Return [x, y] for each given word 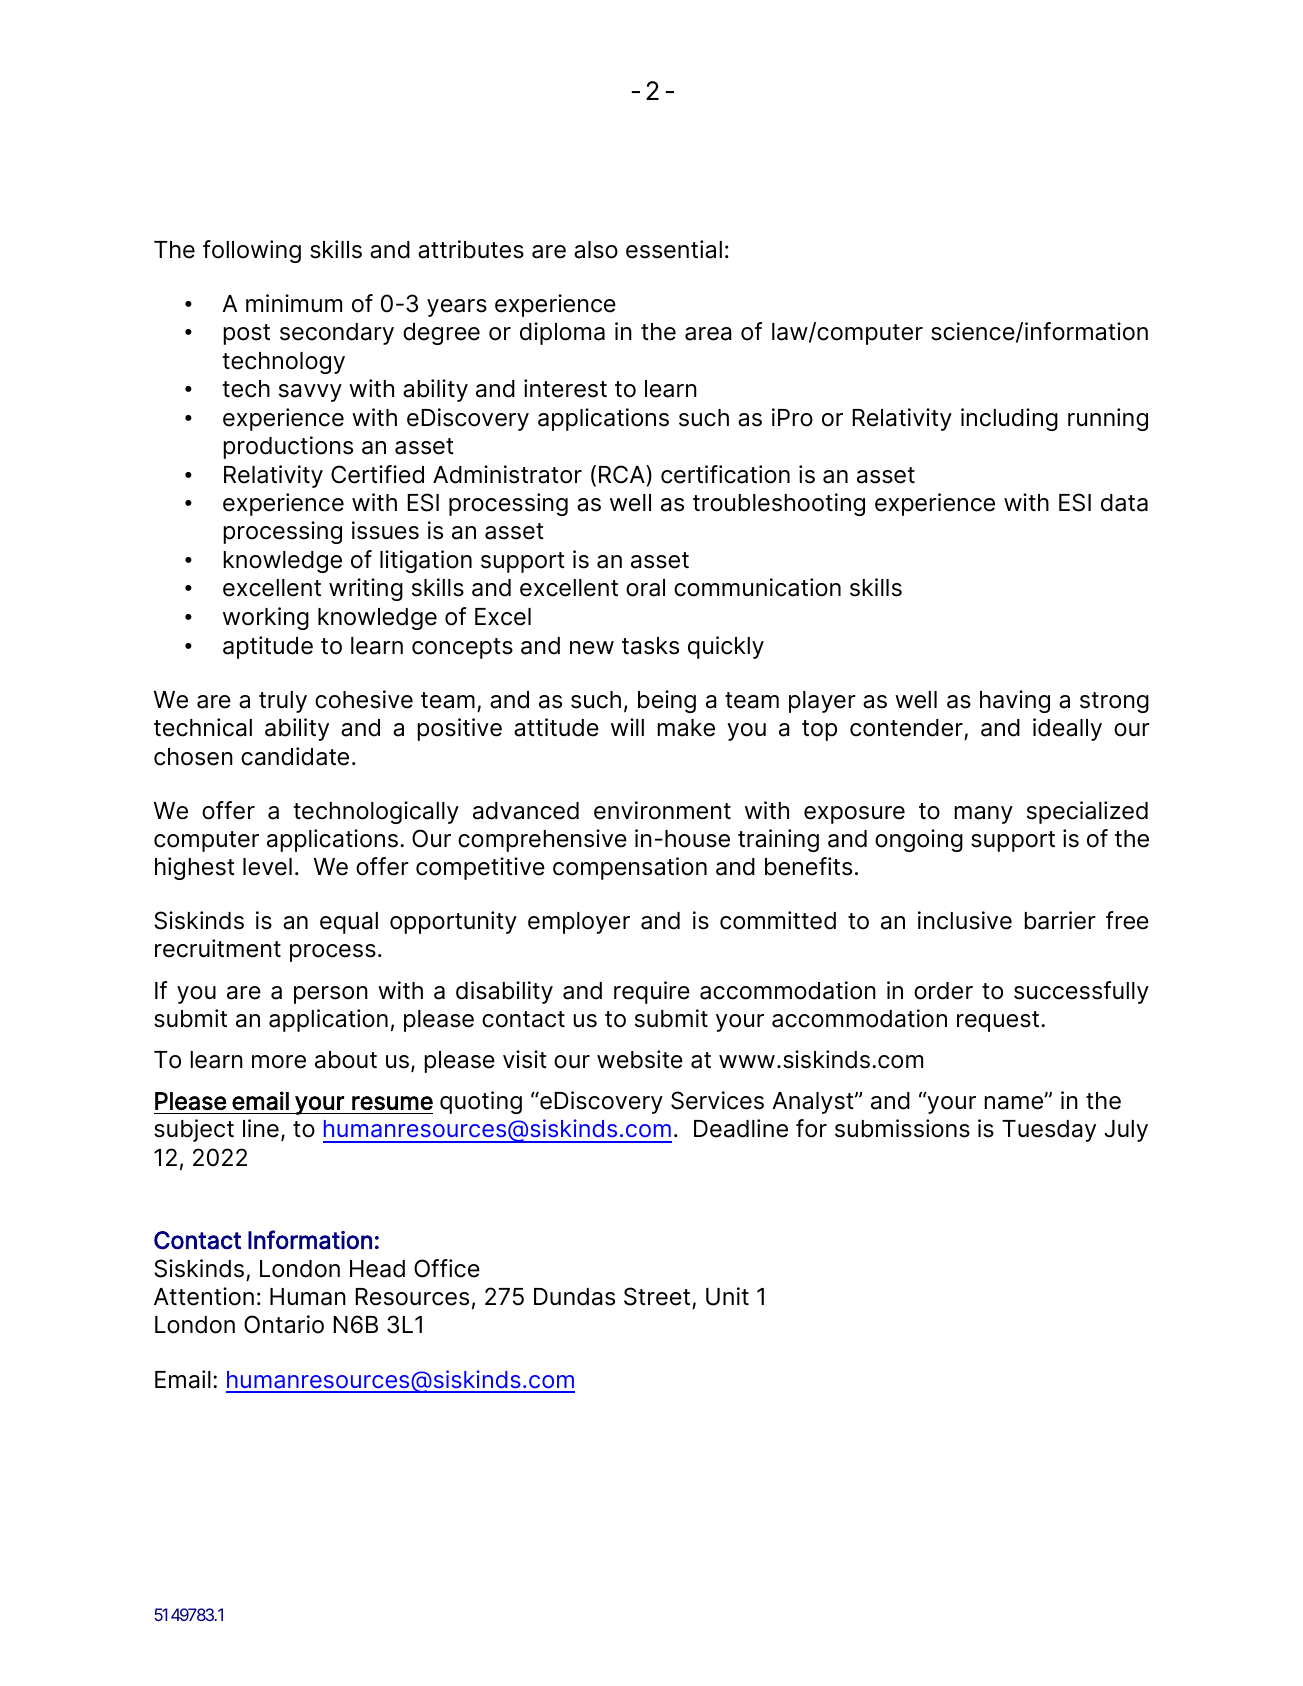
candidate [295, 756]
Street [657, 1296]
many [984, 815]
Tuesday [1049, 1131]
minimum [294, 303]
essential [674, 249]
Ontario [284, 1324]
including [1009, 419]
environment [662, 810]
